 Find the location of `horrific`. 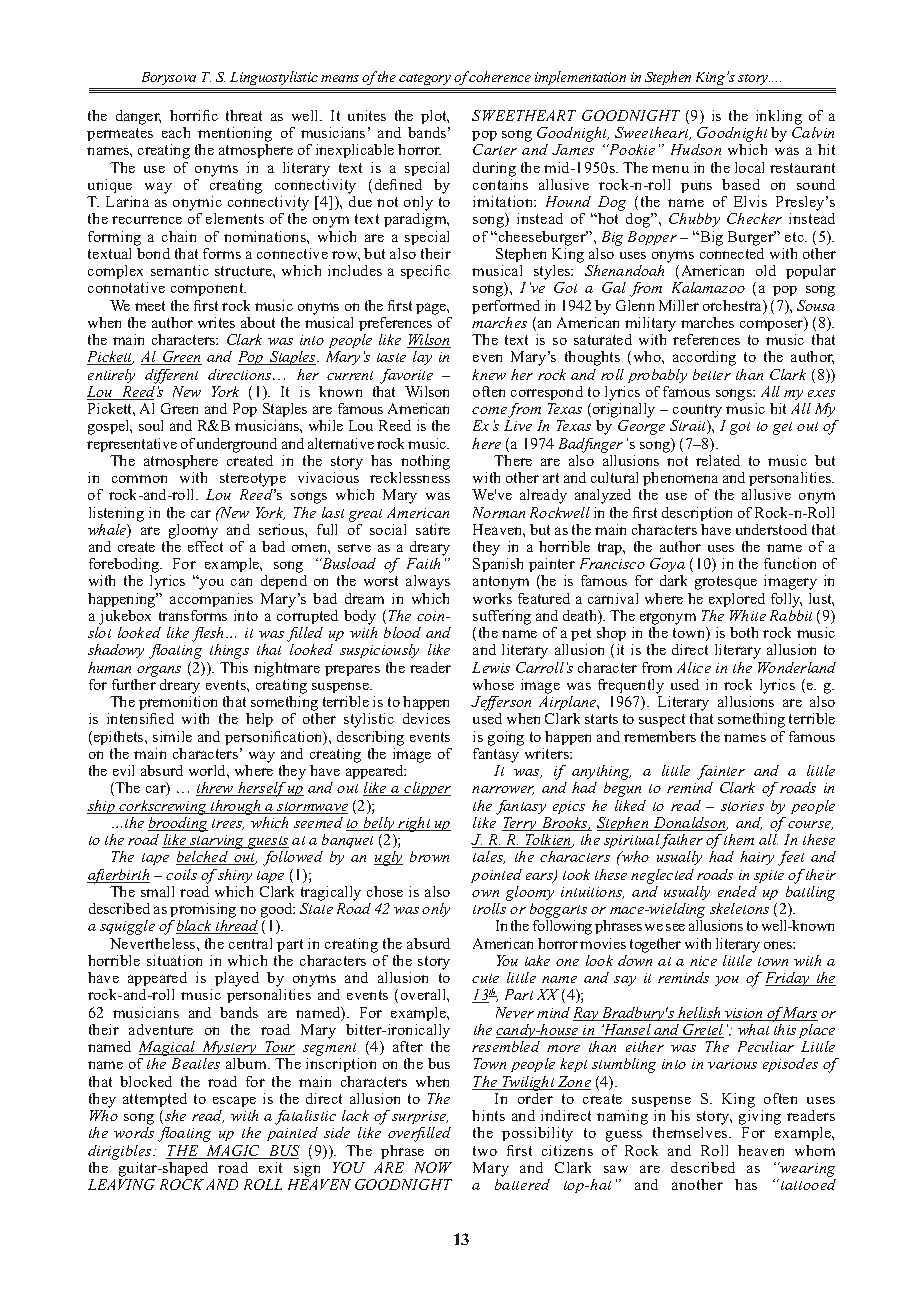

horrific is located at coordinates (194, 115).
